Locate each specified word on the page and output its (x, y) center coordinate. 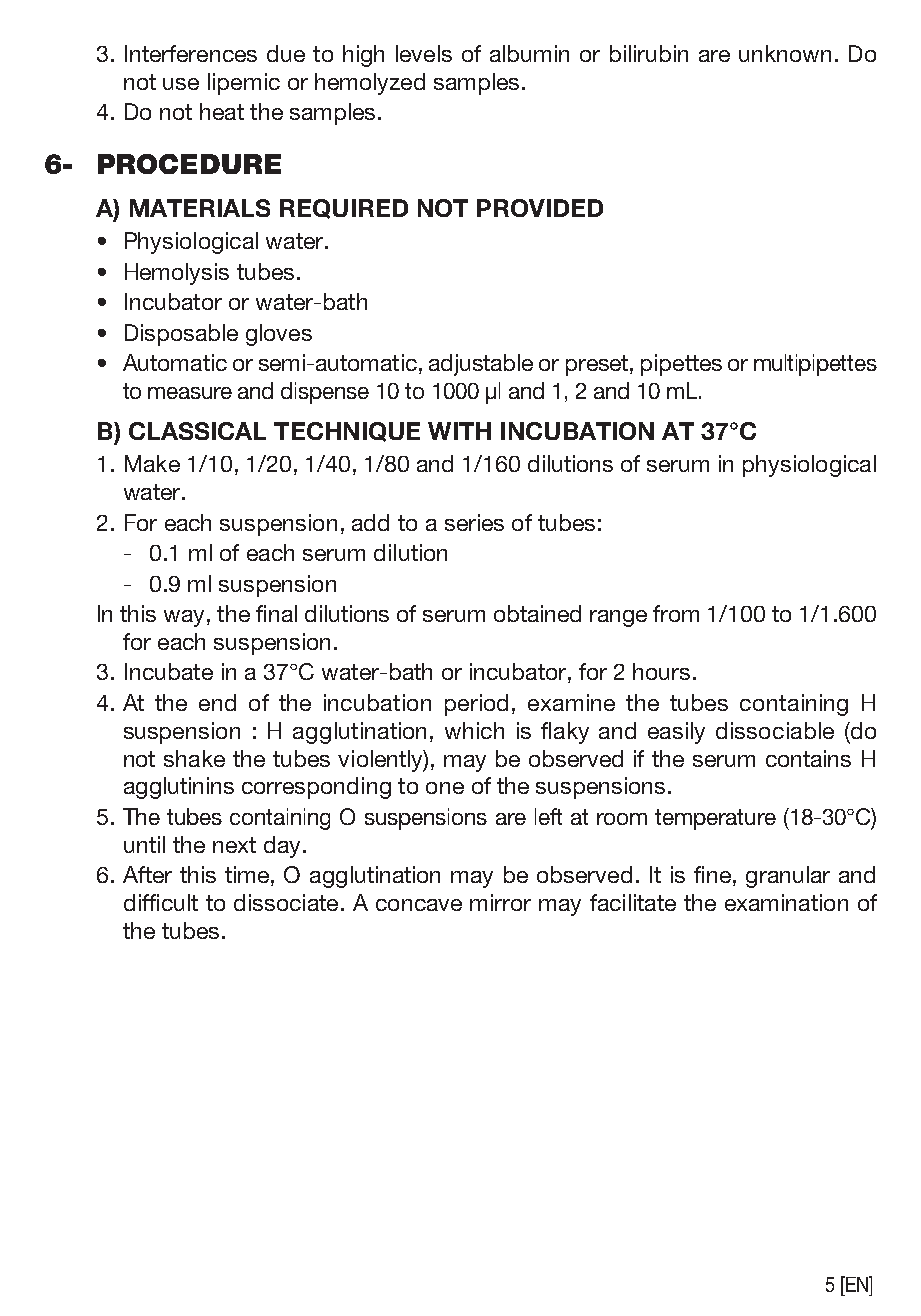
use (181, 84)
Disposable (181, 335)
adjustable (481, 365)
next (234, 845)
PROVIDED (540, 208)
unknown (785, 53)
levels (424, 53)
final (276, 613)
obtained (537, 613)
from (676, 613)
